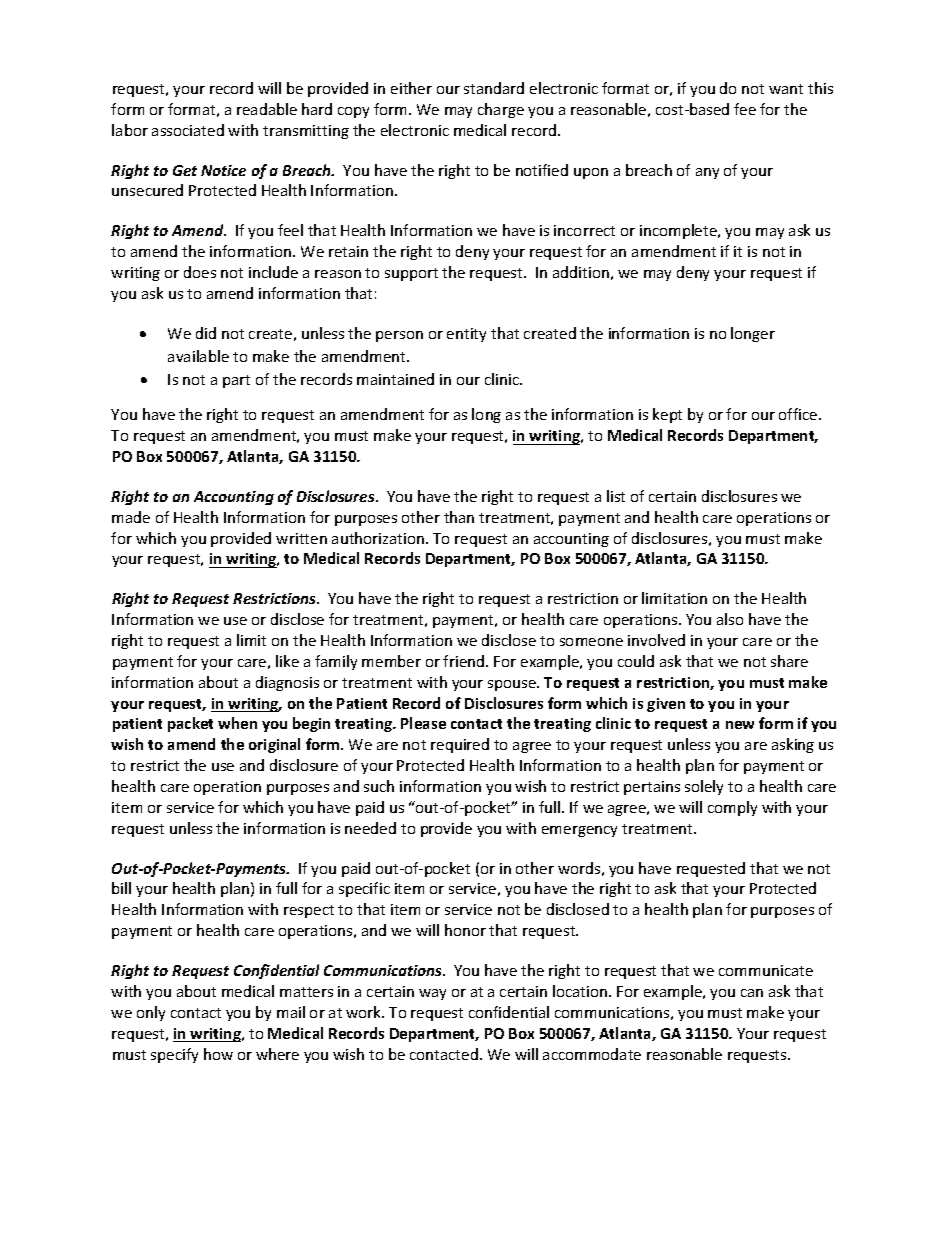 This screenshot has width=952, height=1233. Describe the element at coordinates (432, 994) in the screenshot. I see `way` at that location.
